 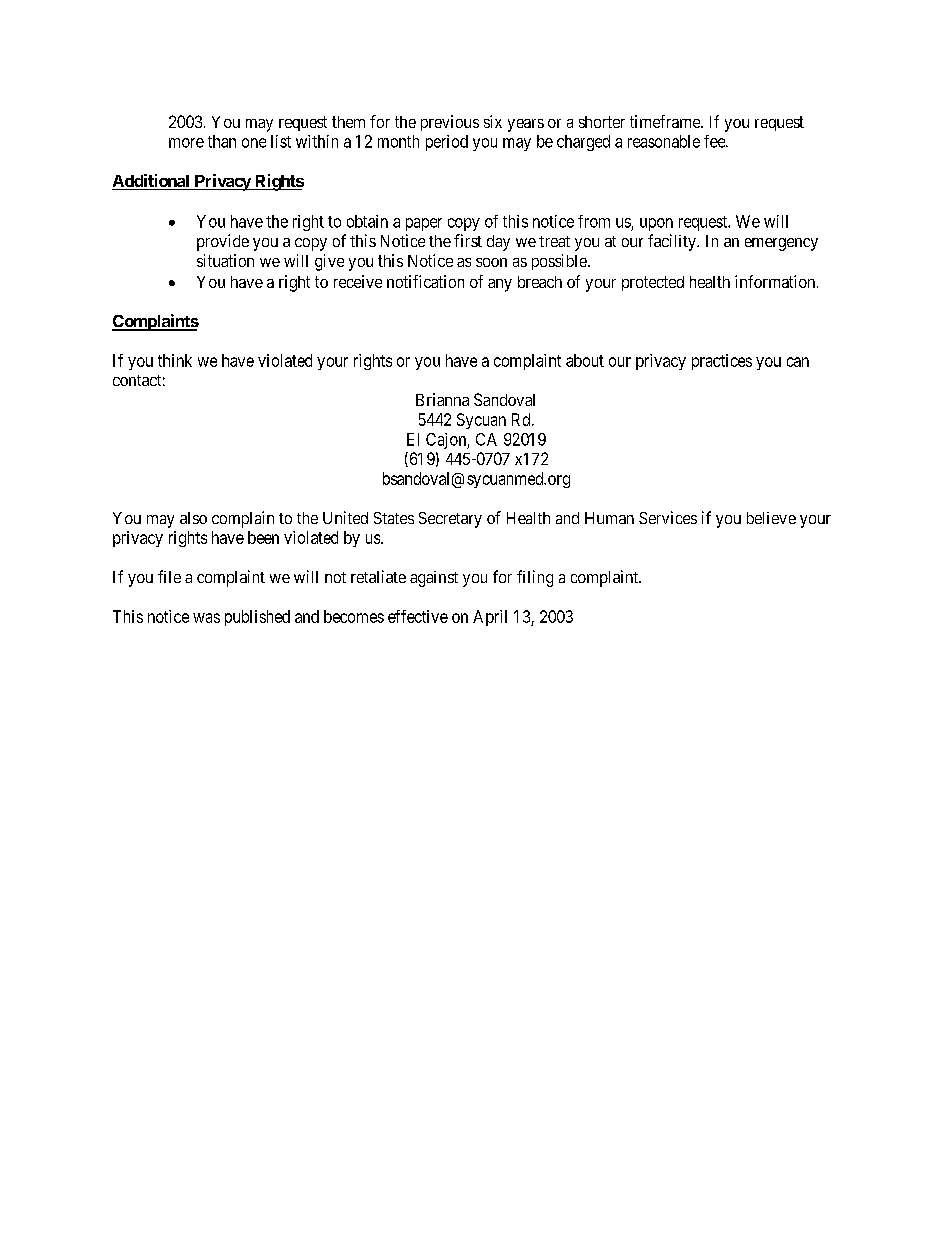 What do you see at coordinates (206, 618) in the document?
I see `was` at bounding box center [206, 618].
